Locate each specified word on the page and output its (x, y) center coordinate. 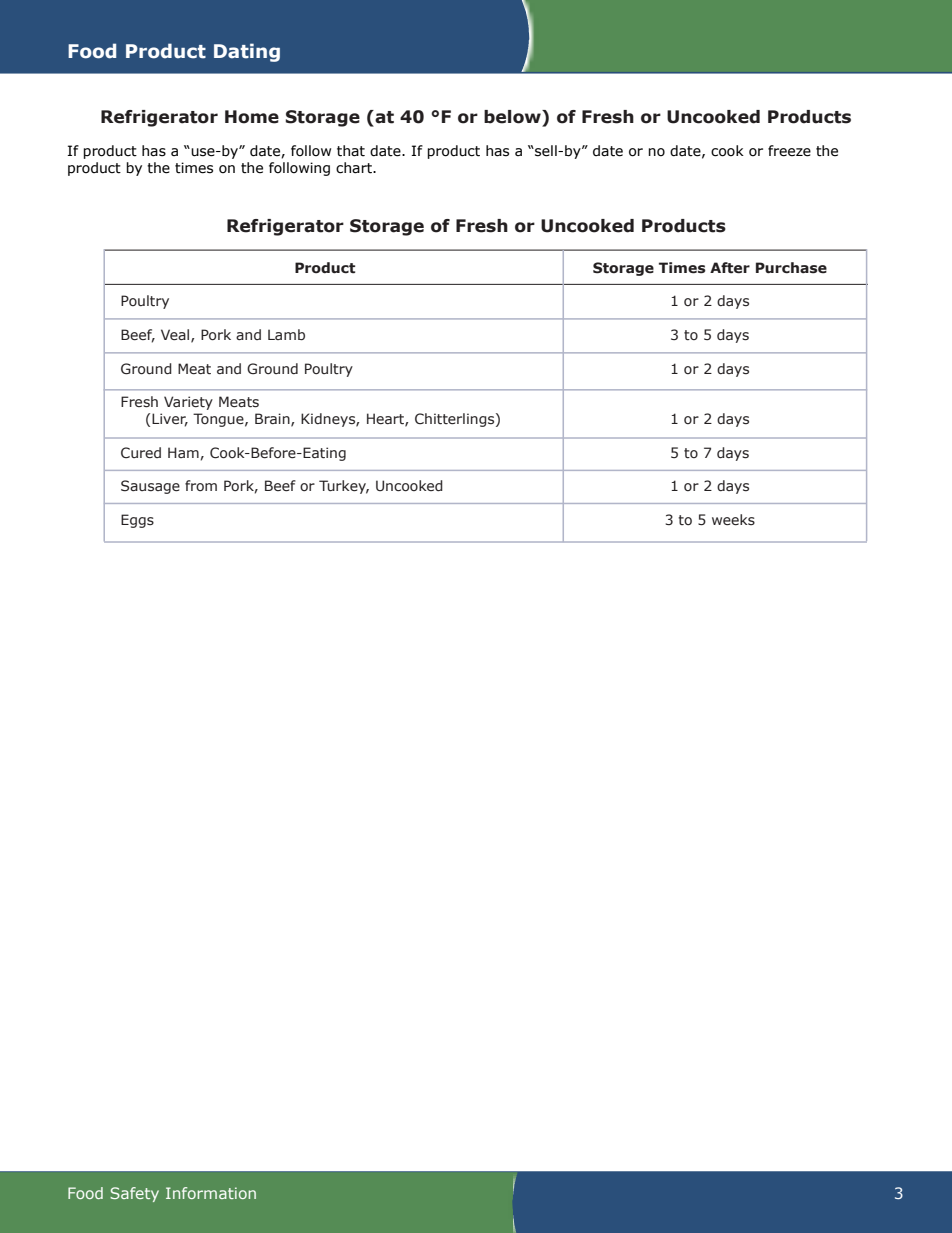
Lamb (286, 334)
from (201, 485)
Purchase (791, 268)
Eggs (137, 521)
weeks (733, 520)
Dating (247, 52)
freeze (789, 151)
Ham (183, 452)
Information (211, 1193)
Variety (188, 403)
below (513, 117)
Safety (134, 1194)
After (730, 268)
